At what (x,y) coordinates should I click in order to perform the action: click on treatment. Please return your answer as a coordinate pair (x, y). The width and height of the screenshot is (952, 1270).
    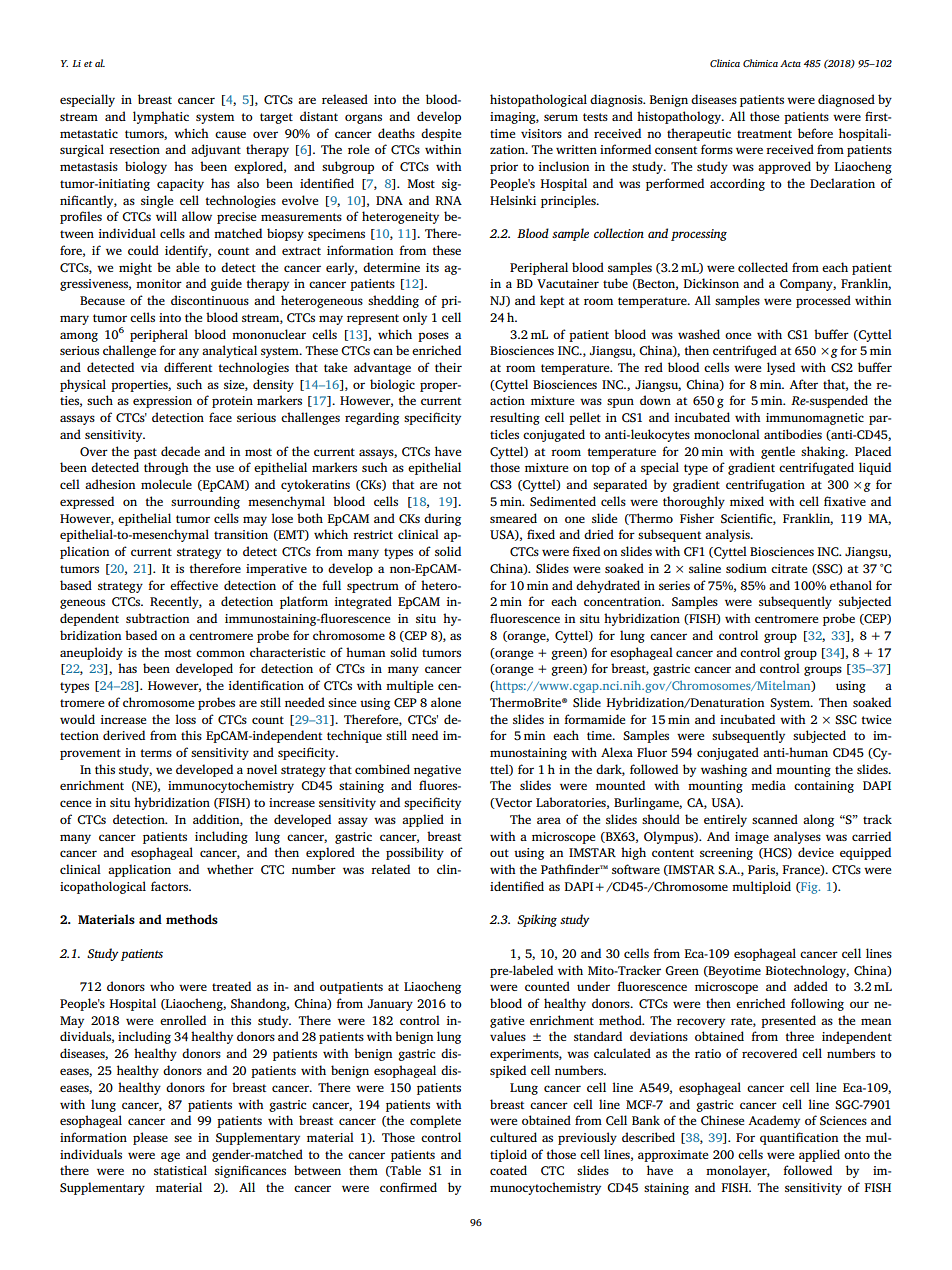
    Looking at the image, I should click on (764, 134).
